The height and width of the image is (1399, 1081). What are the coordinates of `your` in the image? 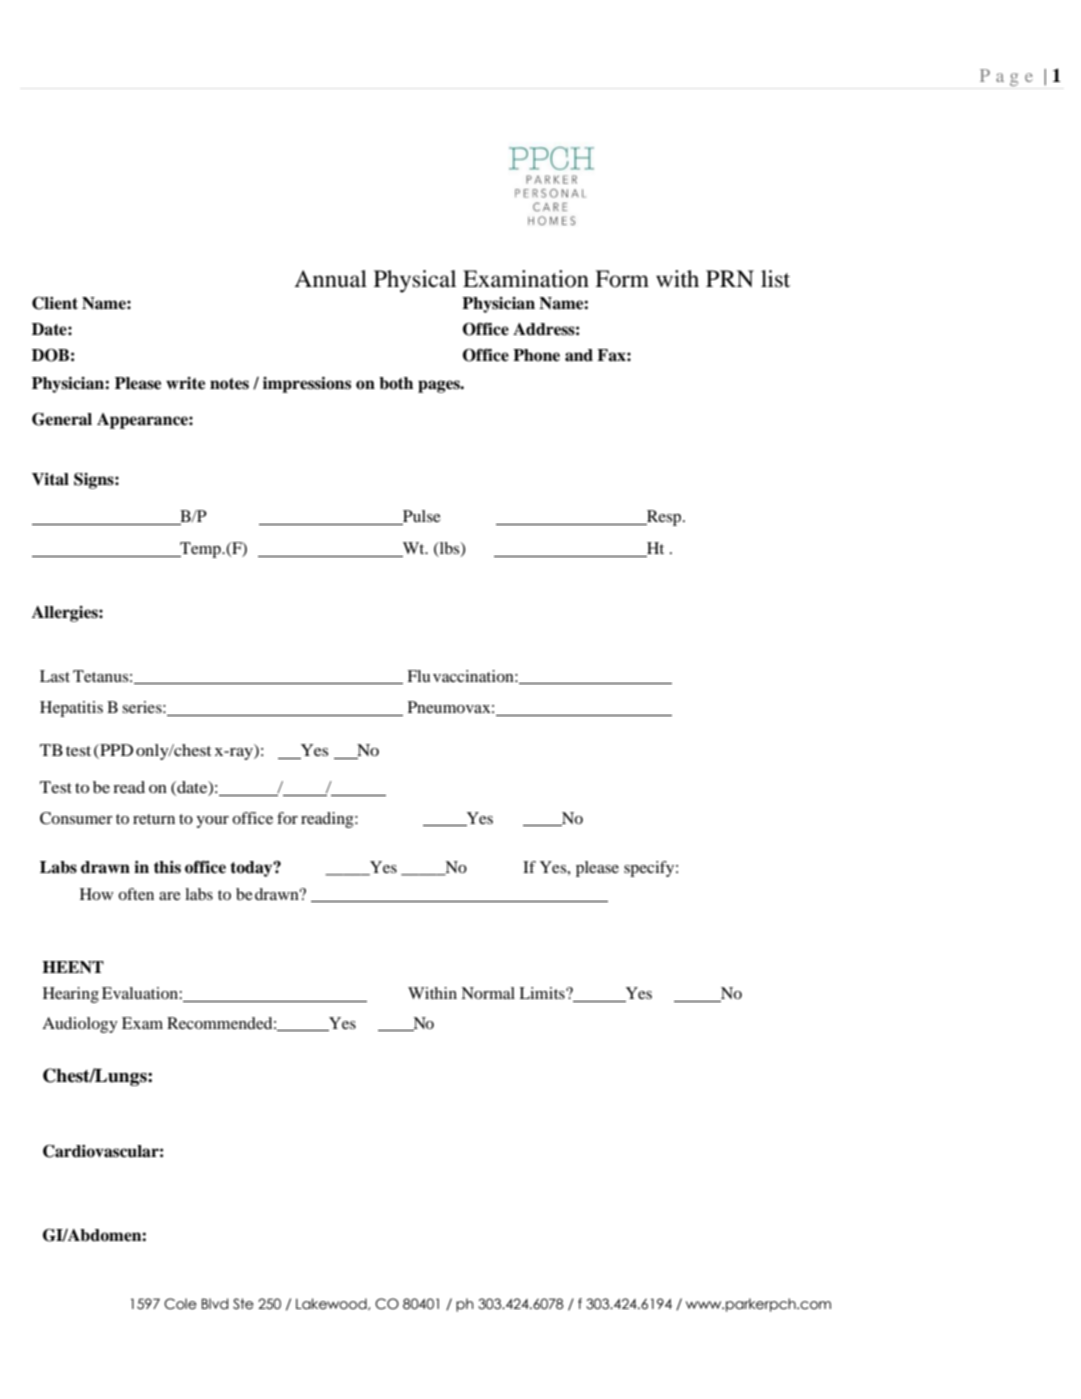 It's located at (212, 822).
